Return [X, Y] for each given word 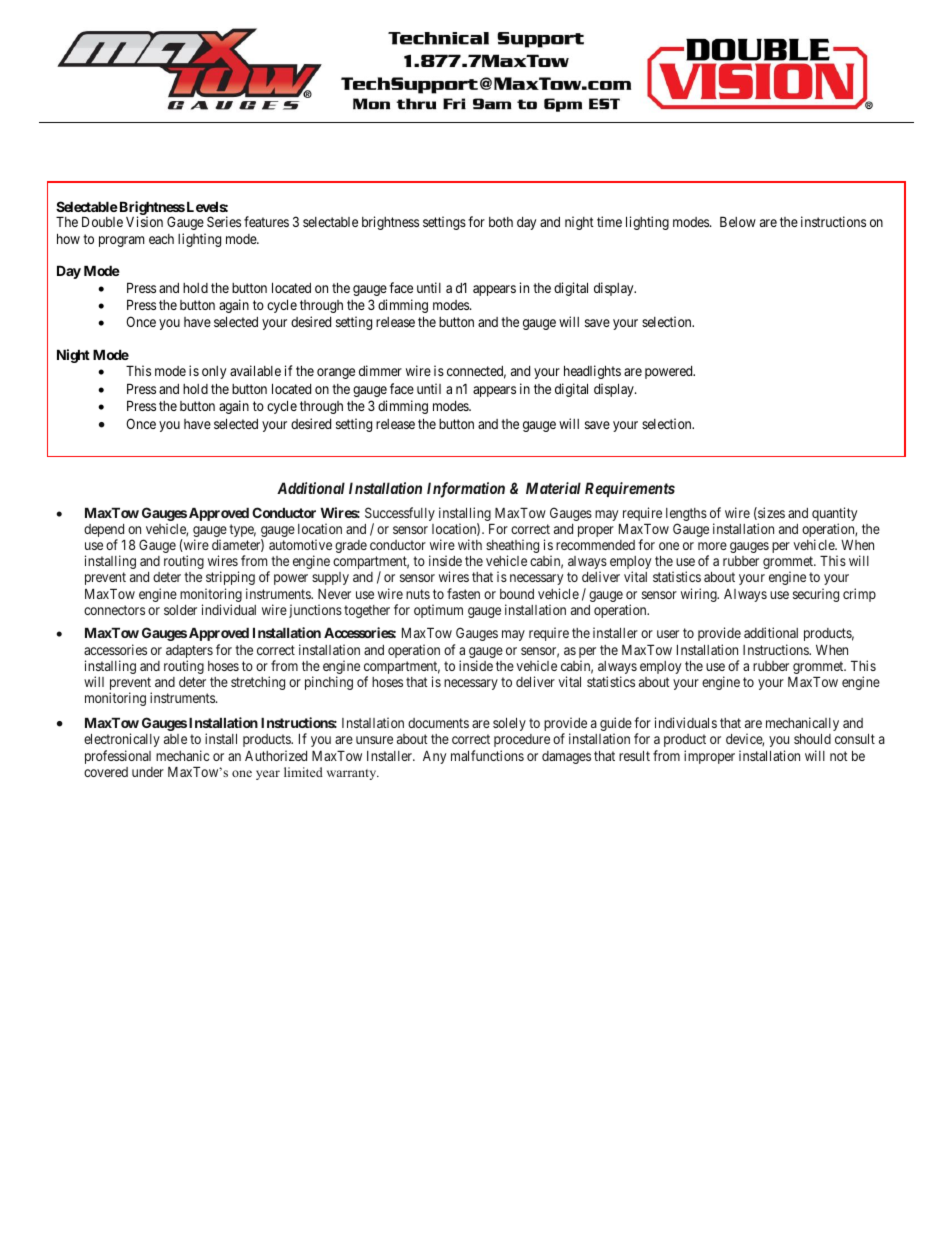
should [812, 739]
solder [180, 610]
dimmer [380, 370]
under [148, 772]
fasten [463, 593]
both [501, 222]
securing [816, 595]
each [161, 239]
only [214, 372]
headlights [592, 372]
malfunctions [487, 755]
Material [553, 488]
